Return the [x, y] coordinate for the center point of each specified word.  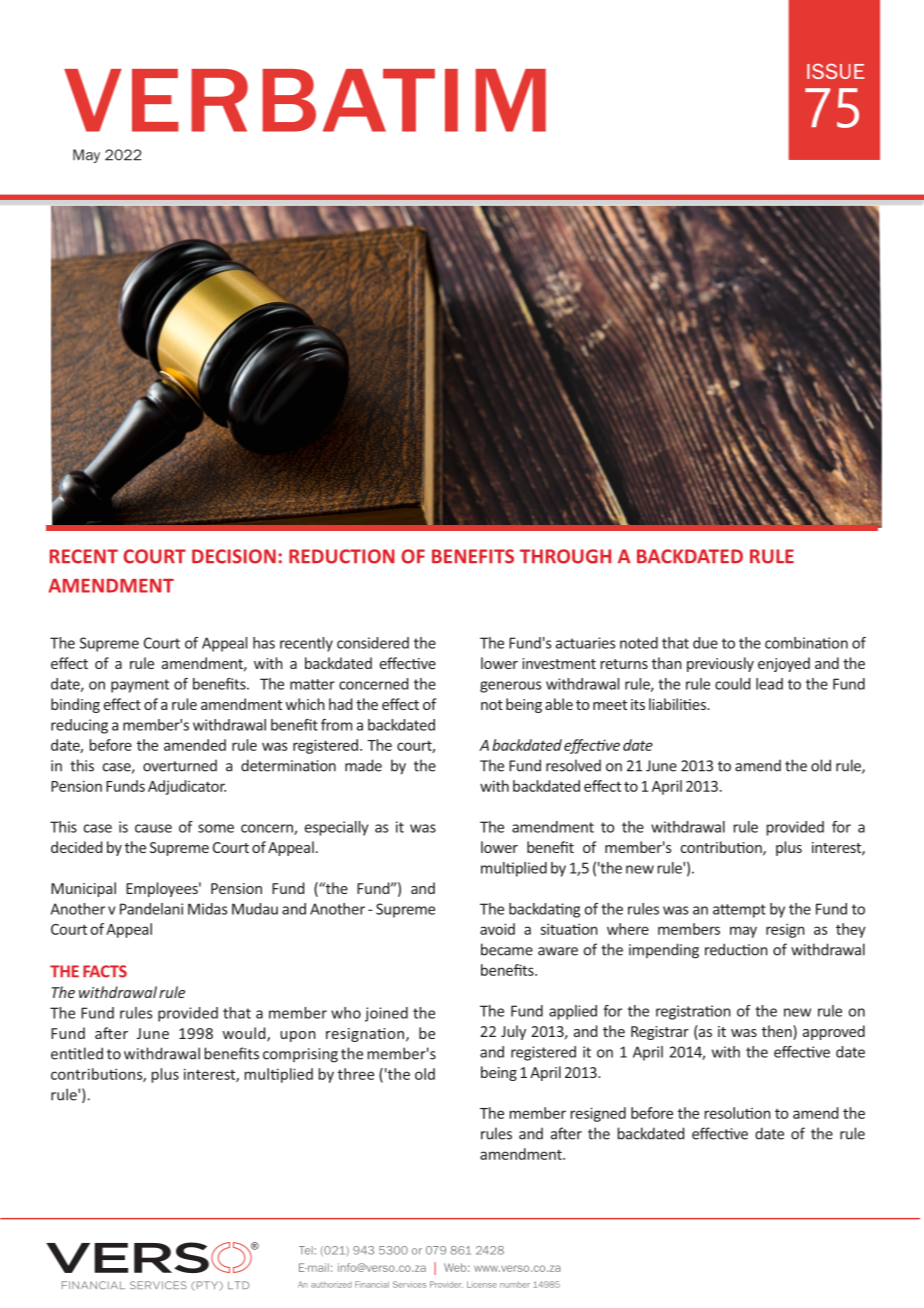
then [778, 1032]
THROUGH [565, 556]
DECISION [234, 556]
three [356, 1074]
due [705, 643]
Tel [306, 1250]
